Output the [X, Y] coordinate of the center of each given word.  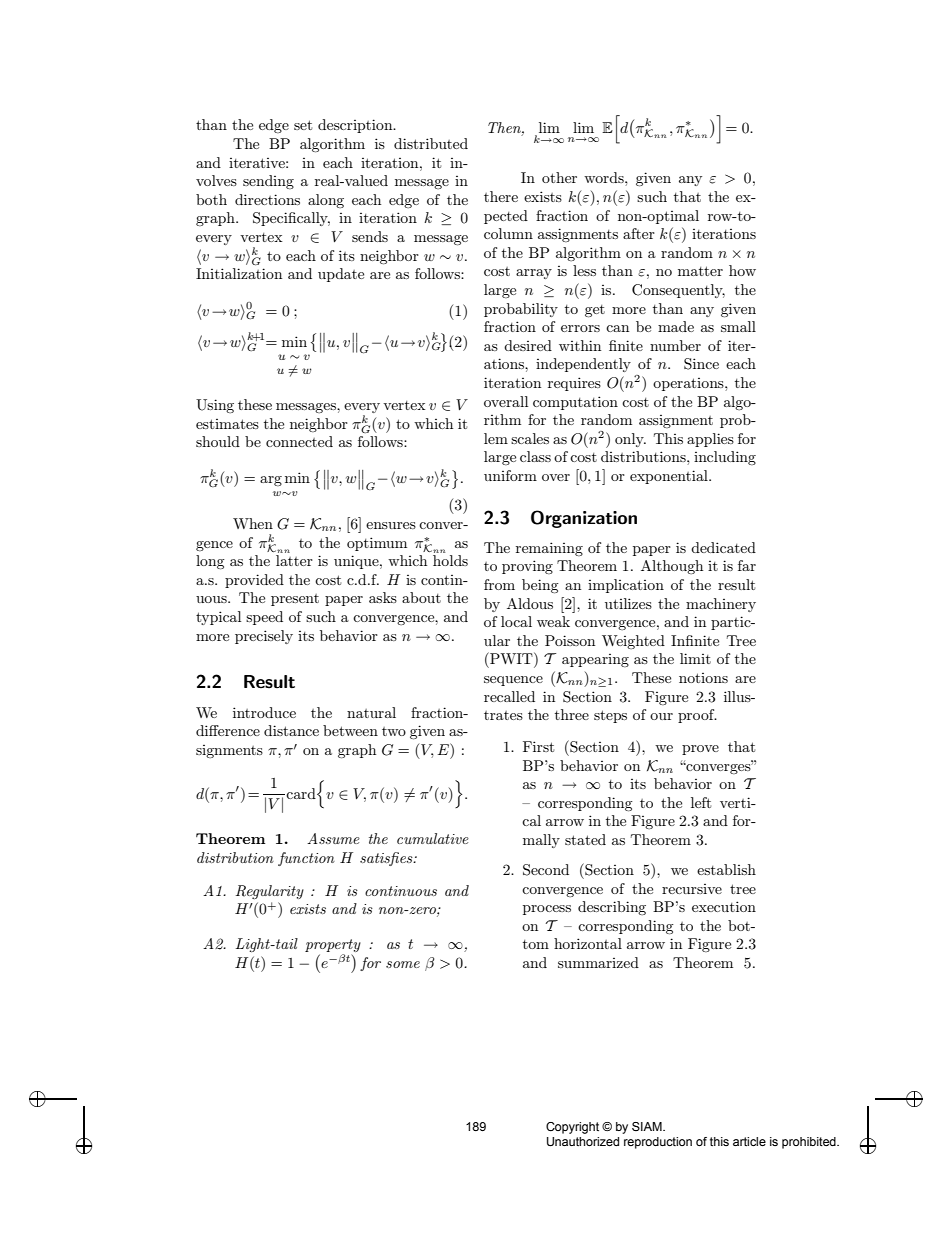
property [333, 947]
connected [299, 441]
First [538, 746]
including [725, 458]
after [639, 233]
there [501, 196]
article [749, 1141]
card [302, 793]
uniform [510, 475]
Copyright [572, 1128]
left [701, 802]
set [303, 125]
